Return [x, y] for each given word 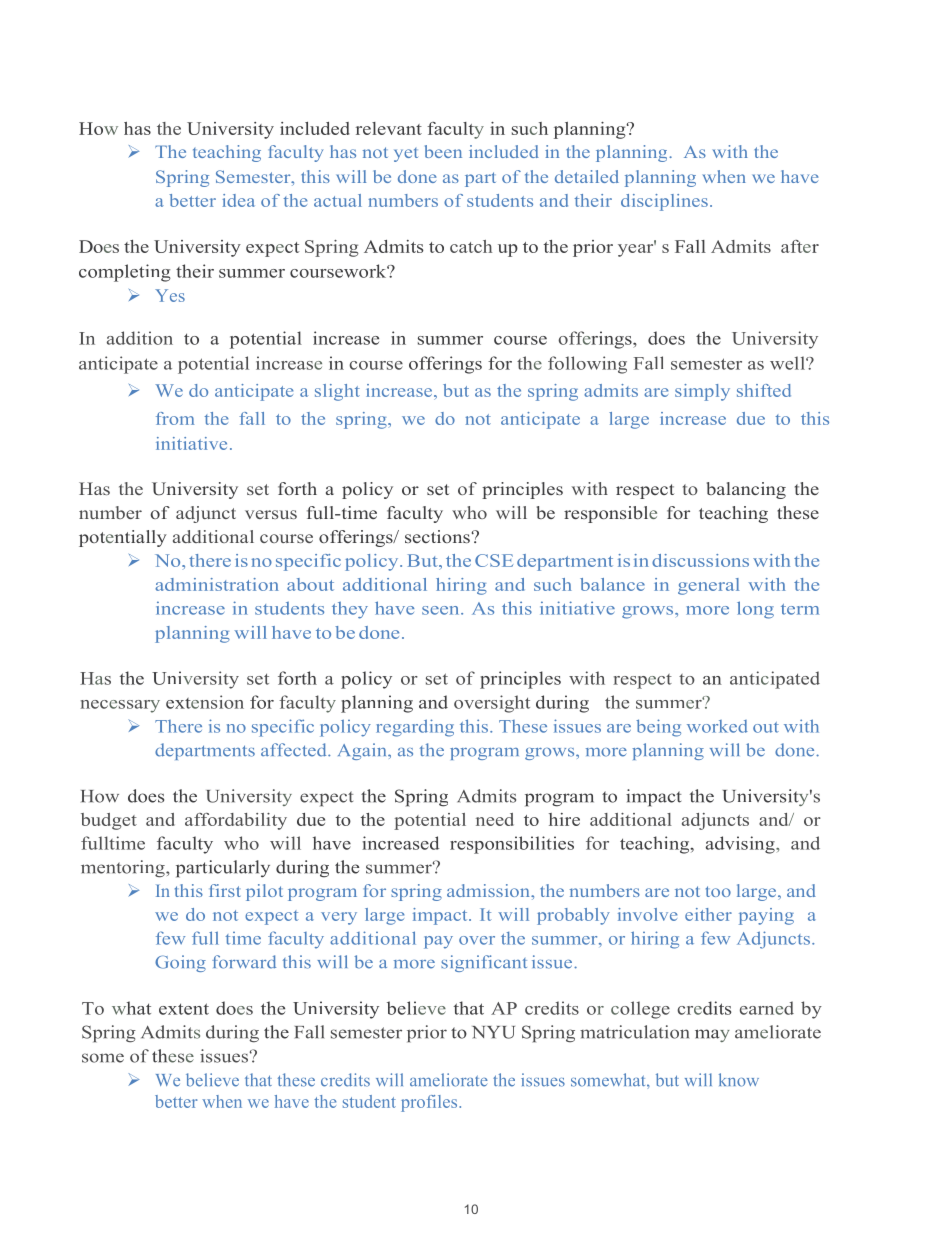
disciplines [664, 202]
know [739, 1080]
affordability [236, 821]
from [175, 418]
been [443, 151]
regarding [415, 728]
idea [238, 200]
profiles [430, 1103]
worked [717, 726]
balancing [746, 490]
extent [184, 1009]
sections [437, 536]
